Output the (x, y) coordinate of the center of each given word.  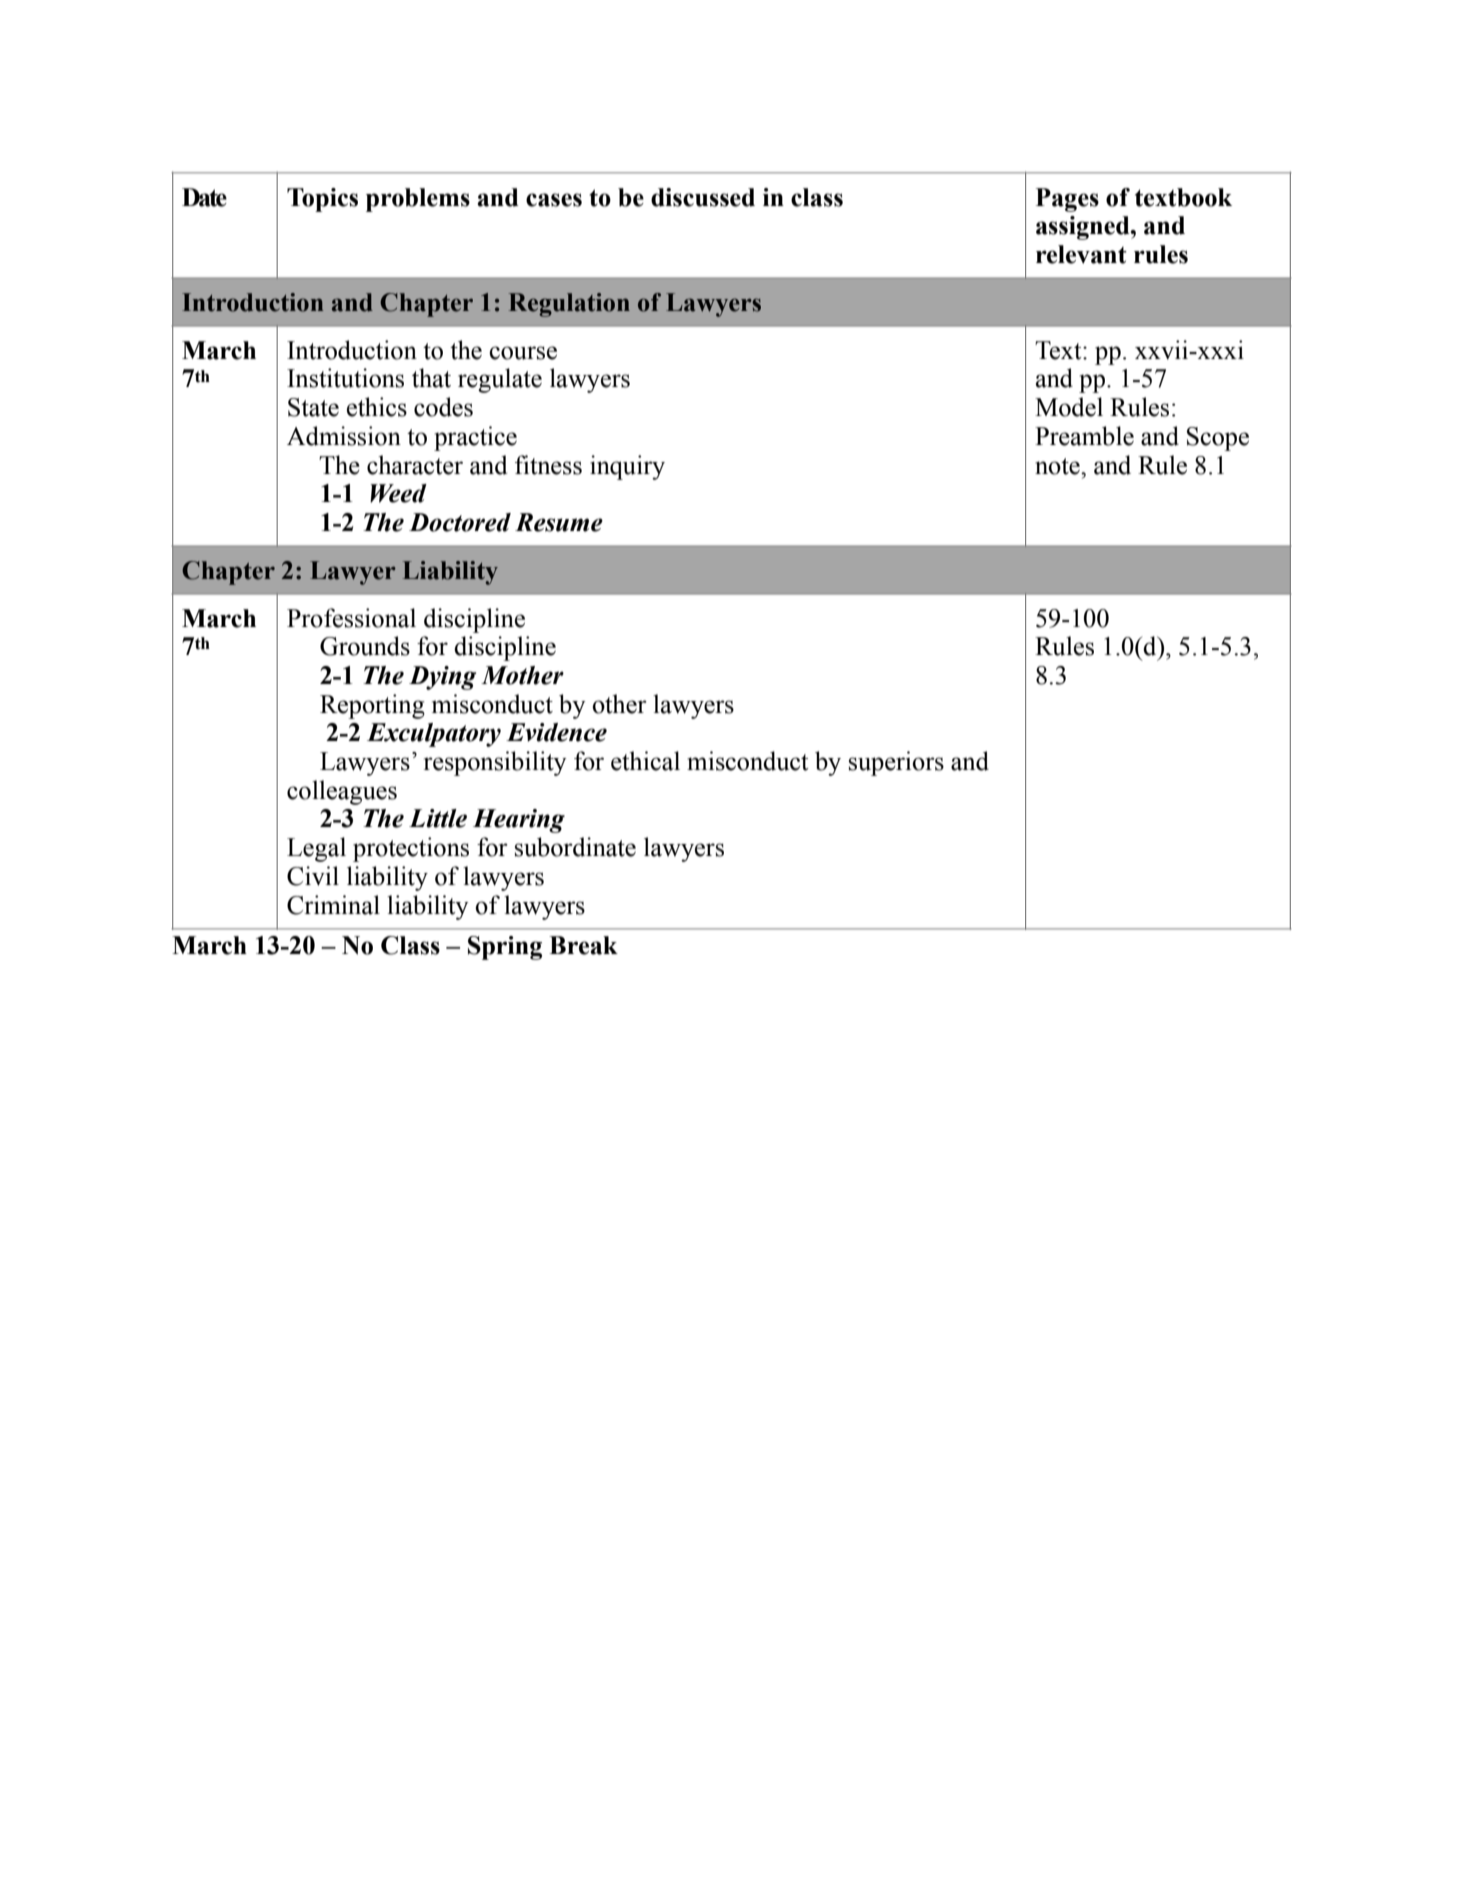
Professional (351, 618)
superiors (896, 763)
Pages (1067, 200)
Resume (559, 522)
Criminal (333, 905)
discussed (703, 197)
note (1058, 466)
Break (583, 945)
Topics (322, 200)
